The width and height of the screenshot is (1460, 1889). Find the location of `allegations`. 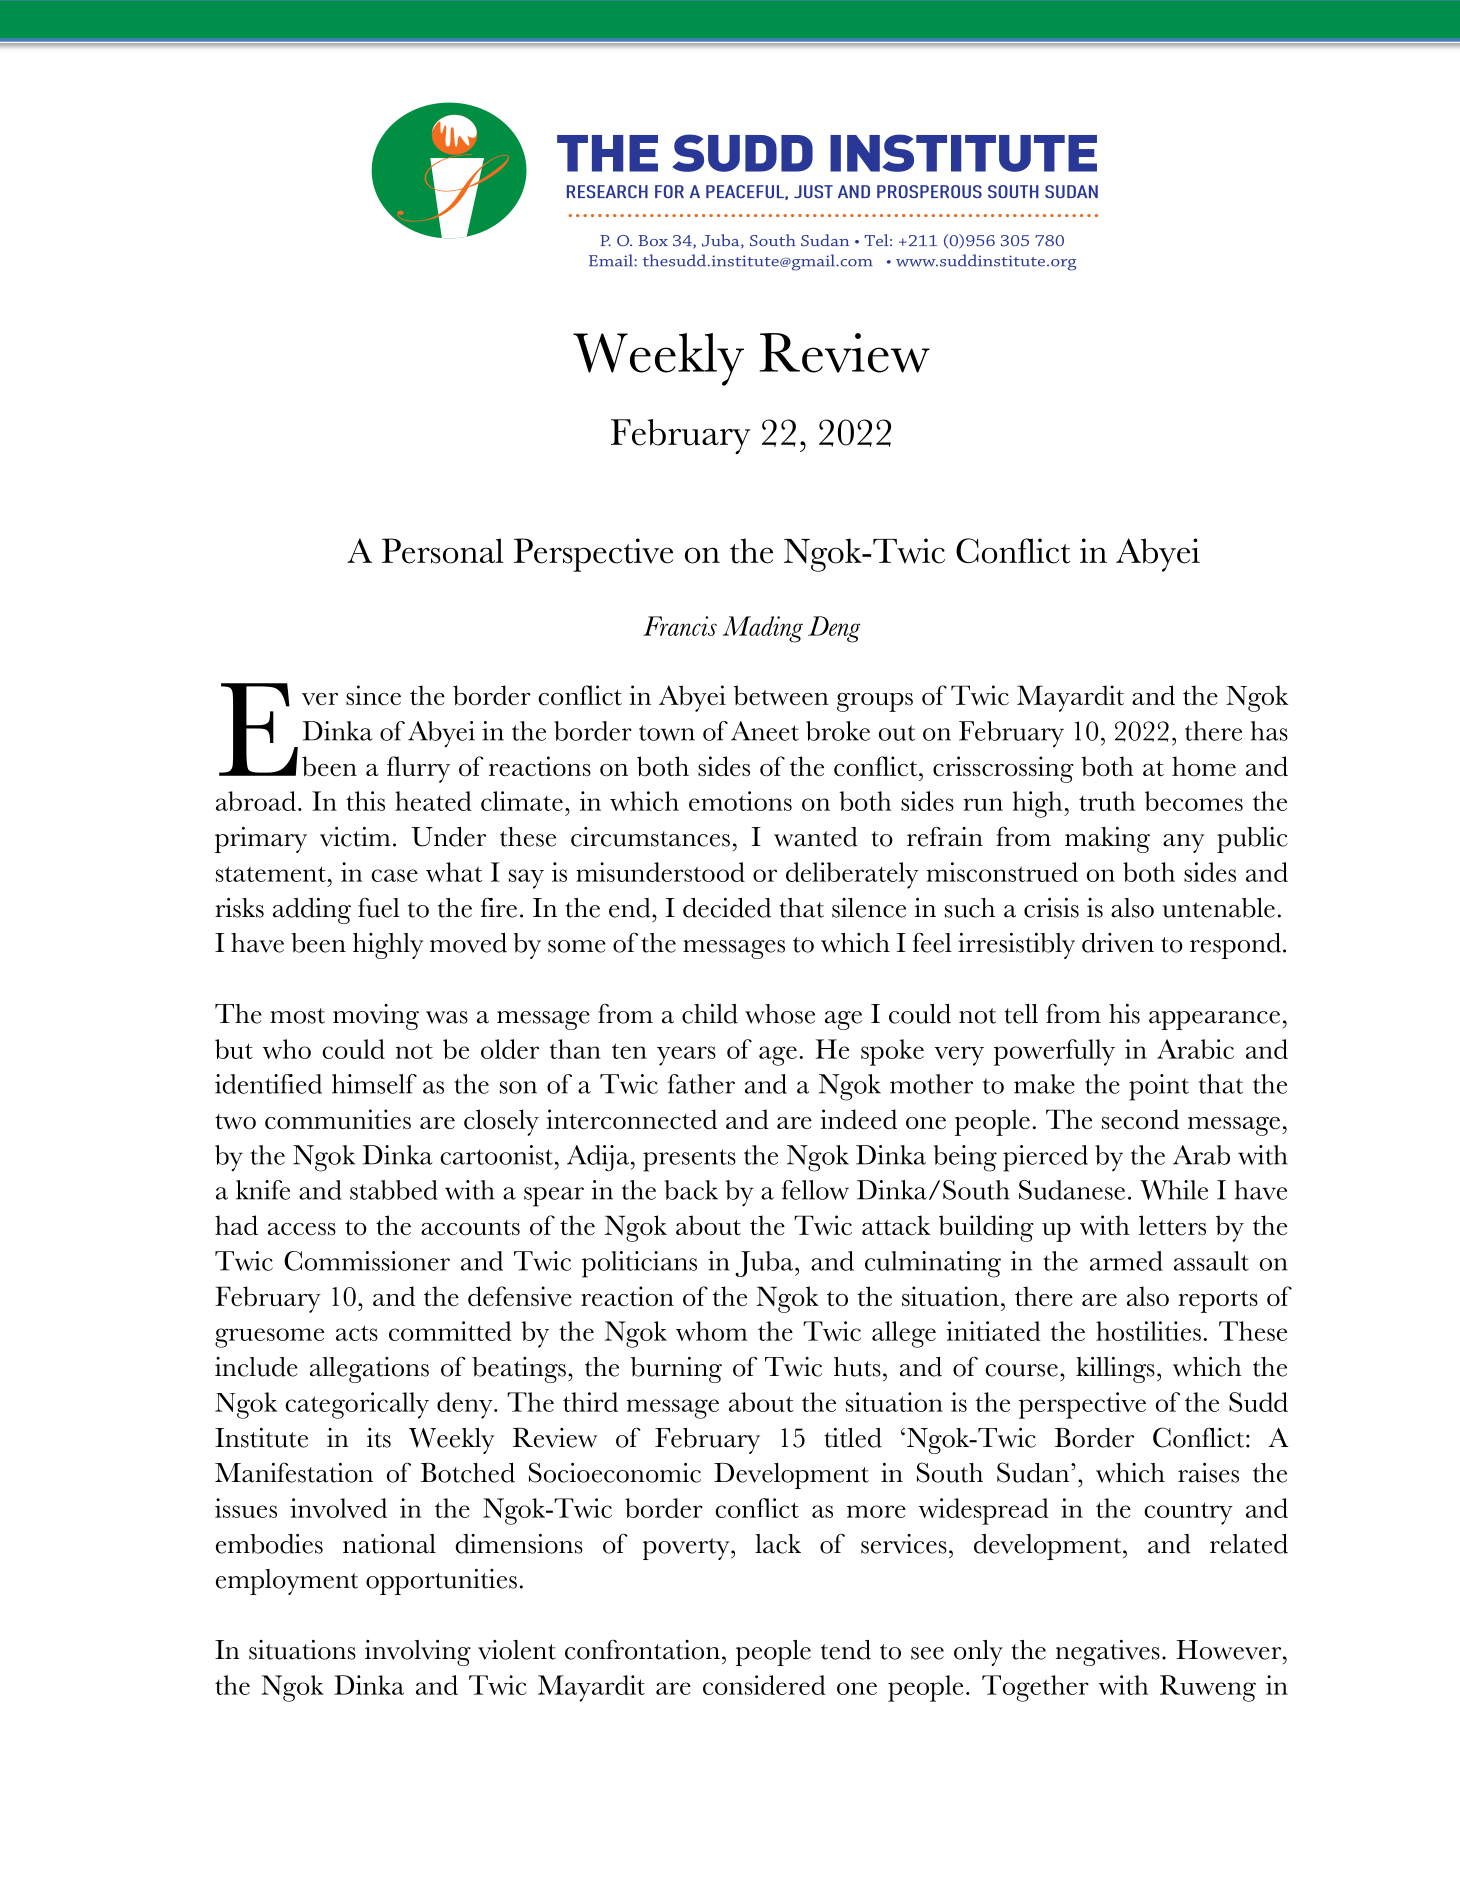

allegations is located at coordinates (369, 1370).
